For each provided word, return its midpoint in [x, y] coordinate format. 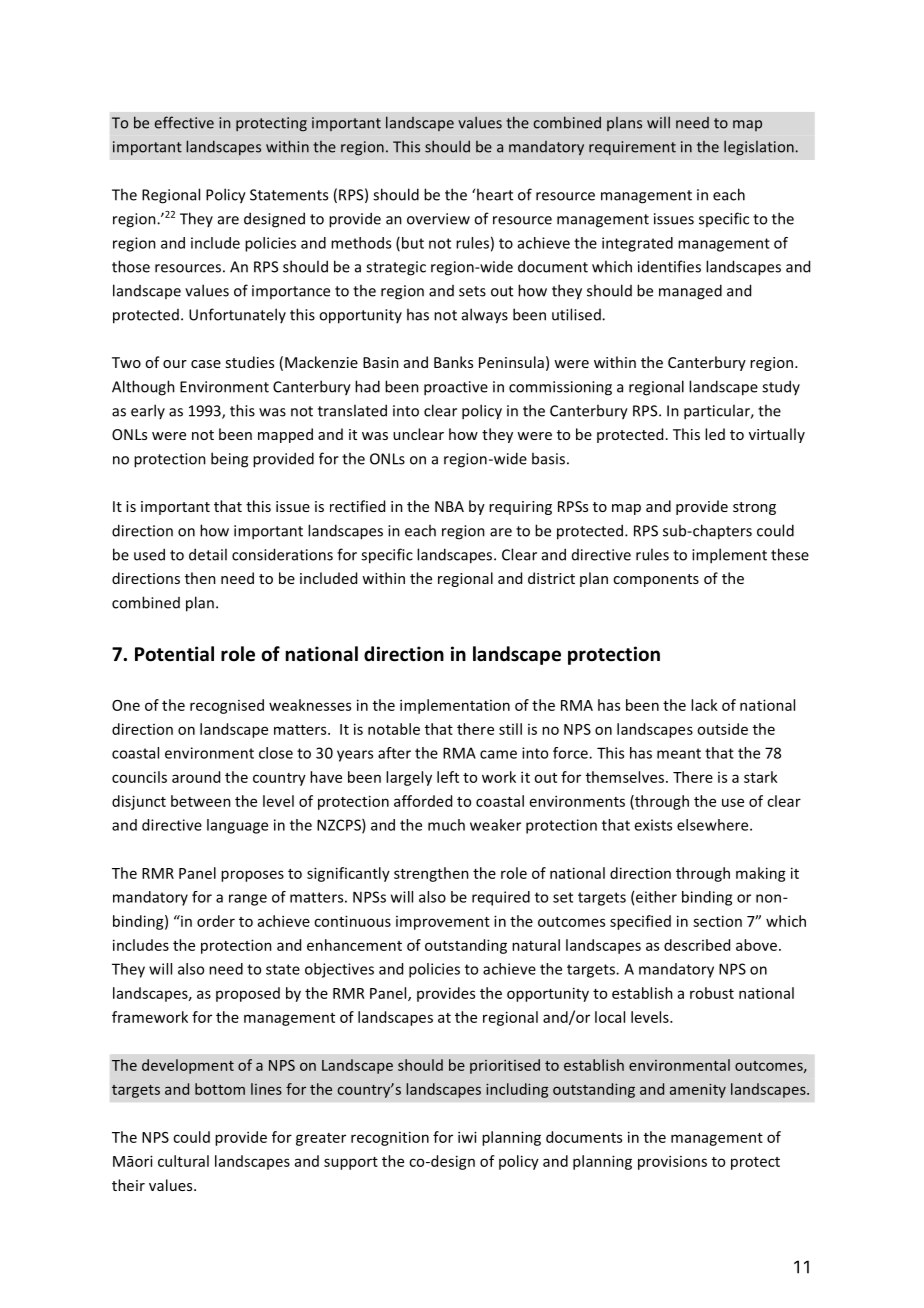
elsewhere [714, 825]
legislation [759, 148]
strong [754, 508]
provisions [672, 1162]
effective [184, 122]
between [201, 801]
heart [495, 194]
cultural [183, 1161]
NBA [449, 506]
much [446, 825]
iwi [467, 1137]
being [229, 460]
